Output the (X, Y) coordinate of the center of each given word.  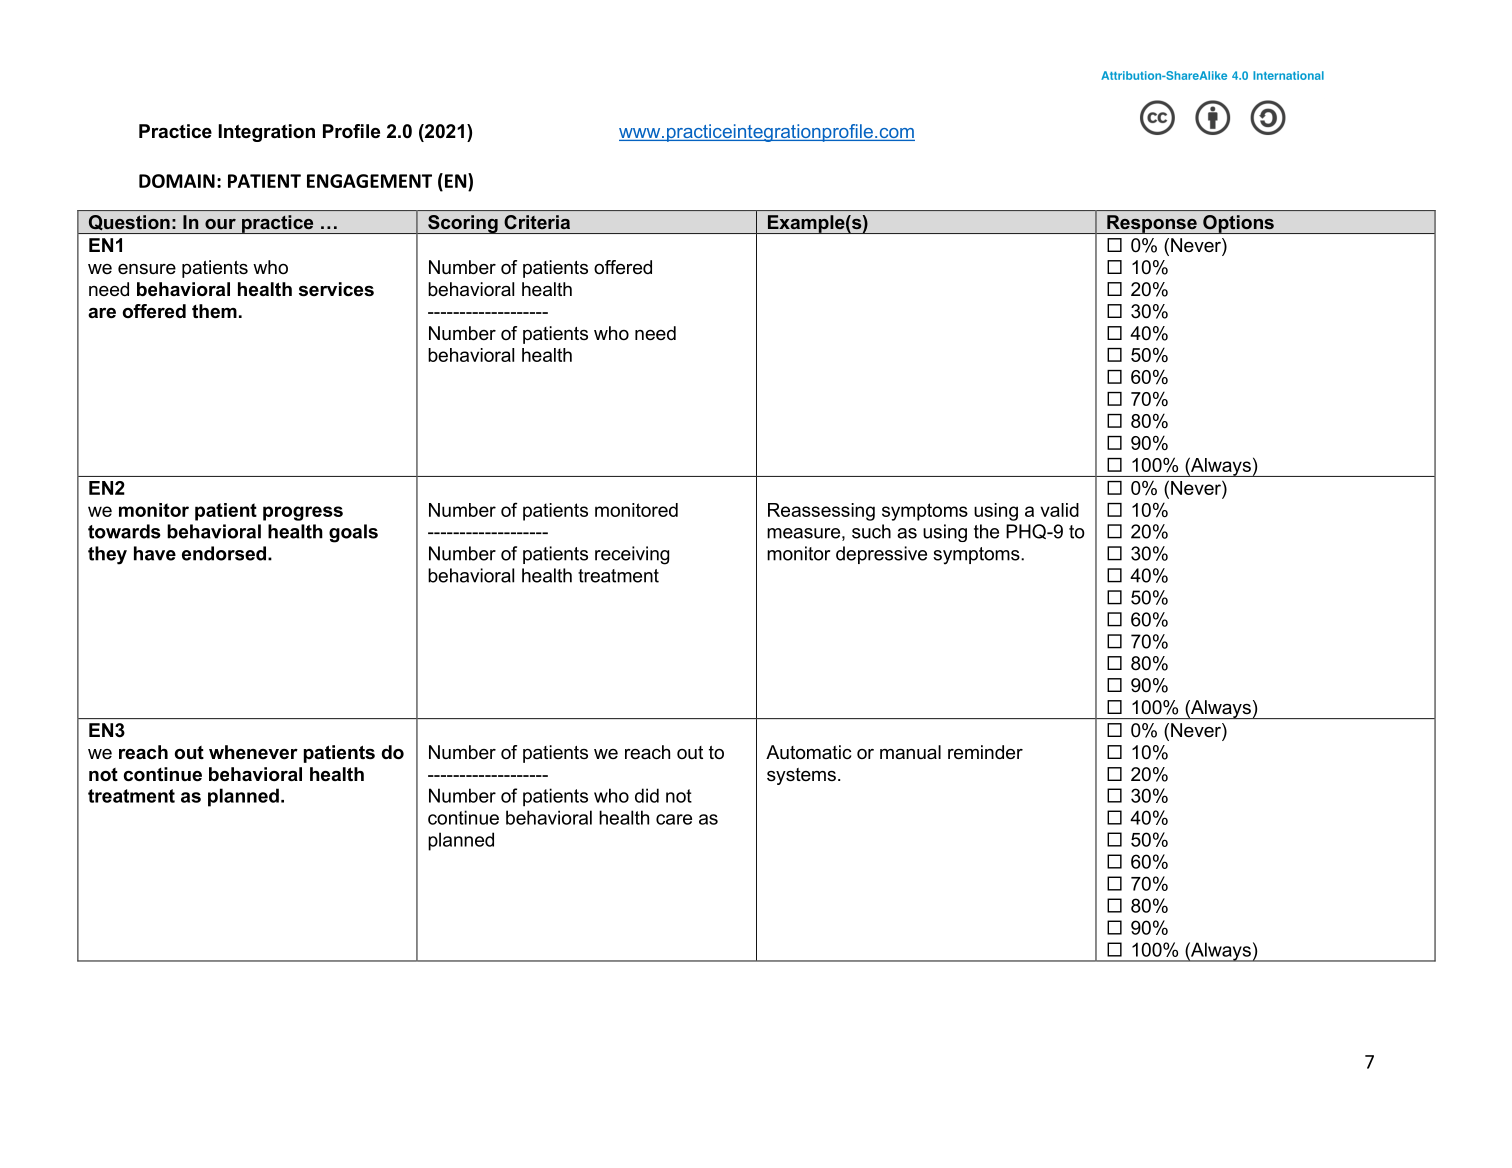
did (647, 795)
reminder (985, 752)
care (674, 819)
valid (1059, 510)
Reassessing (821, 512)
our (220, 224)
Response (1152, 224)
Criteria (537, 222)
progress (303, 513)
